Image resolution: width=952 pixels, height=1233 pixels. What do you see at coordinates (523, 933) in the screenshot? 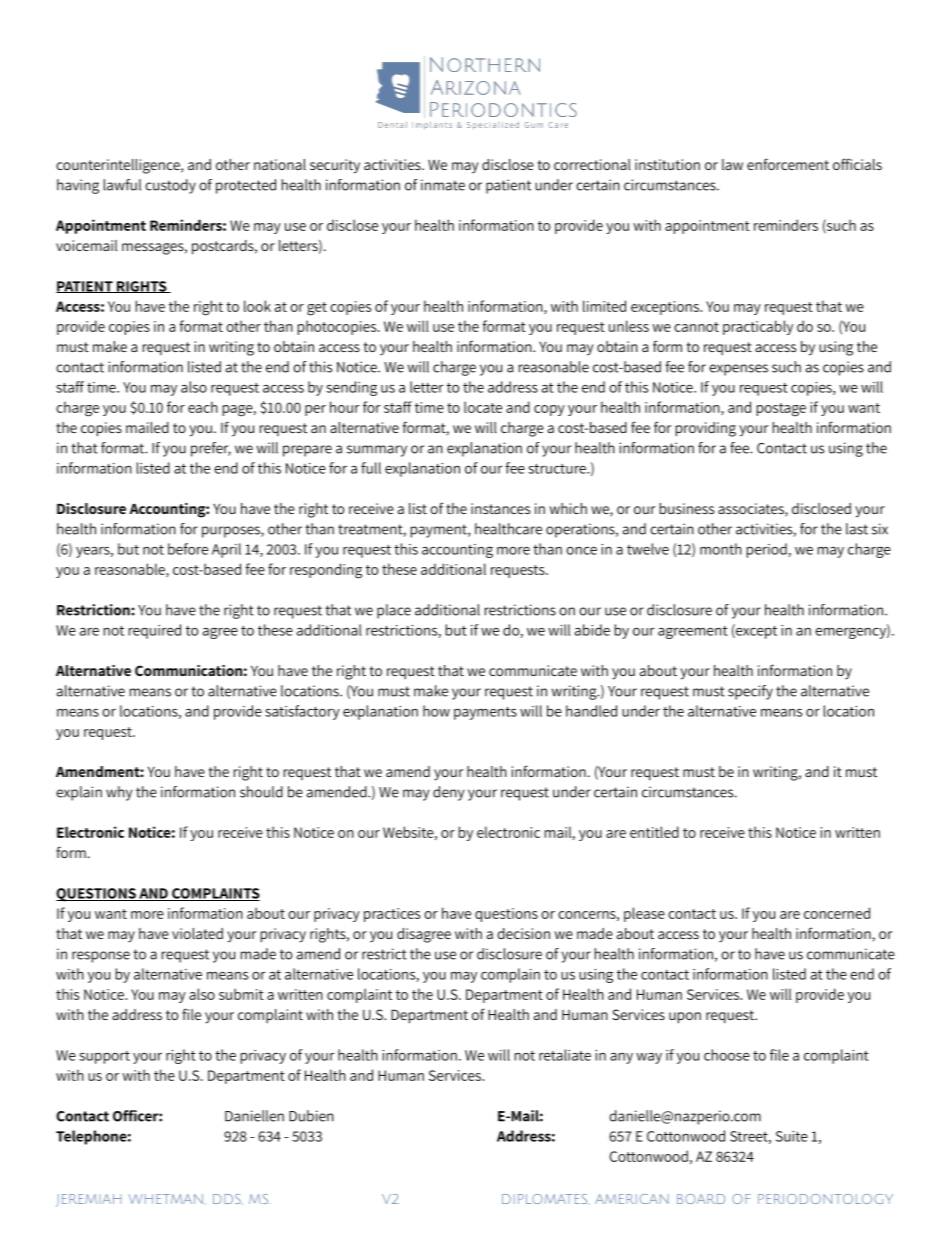
I see `decision` at bounding box center [523, 933].
